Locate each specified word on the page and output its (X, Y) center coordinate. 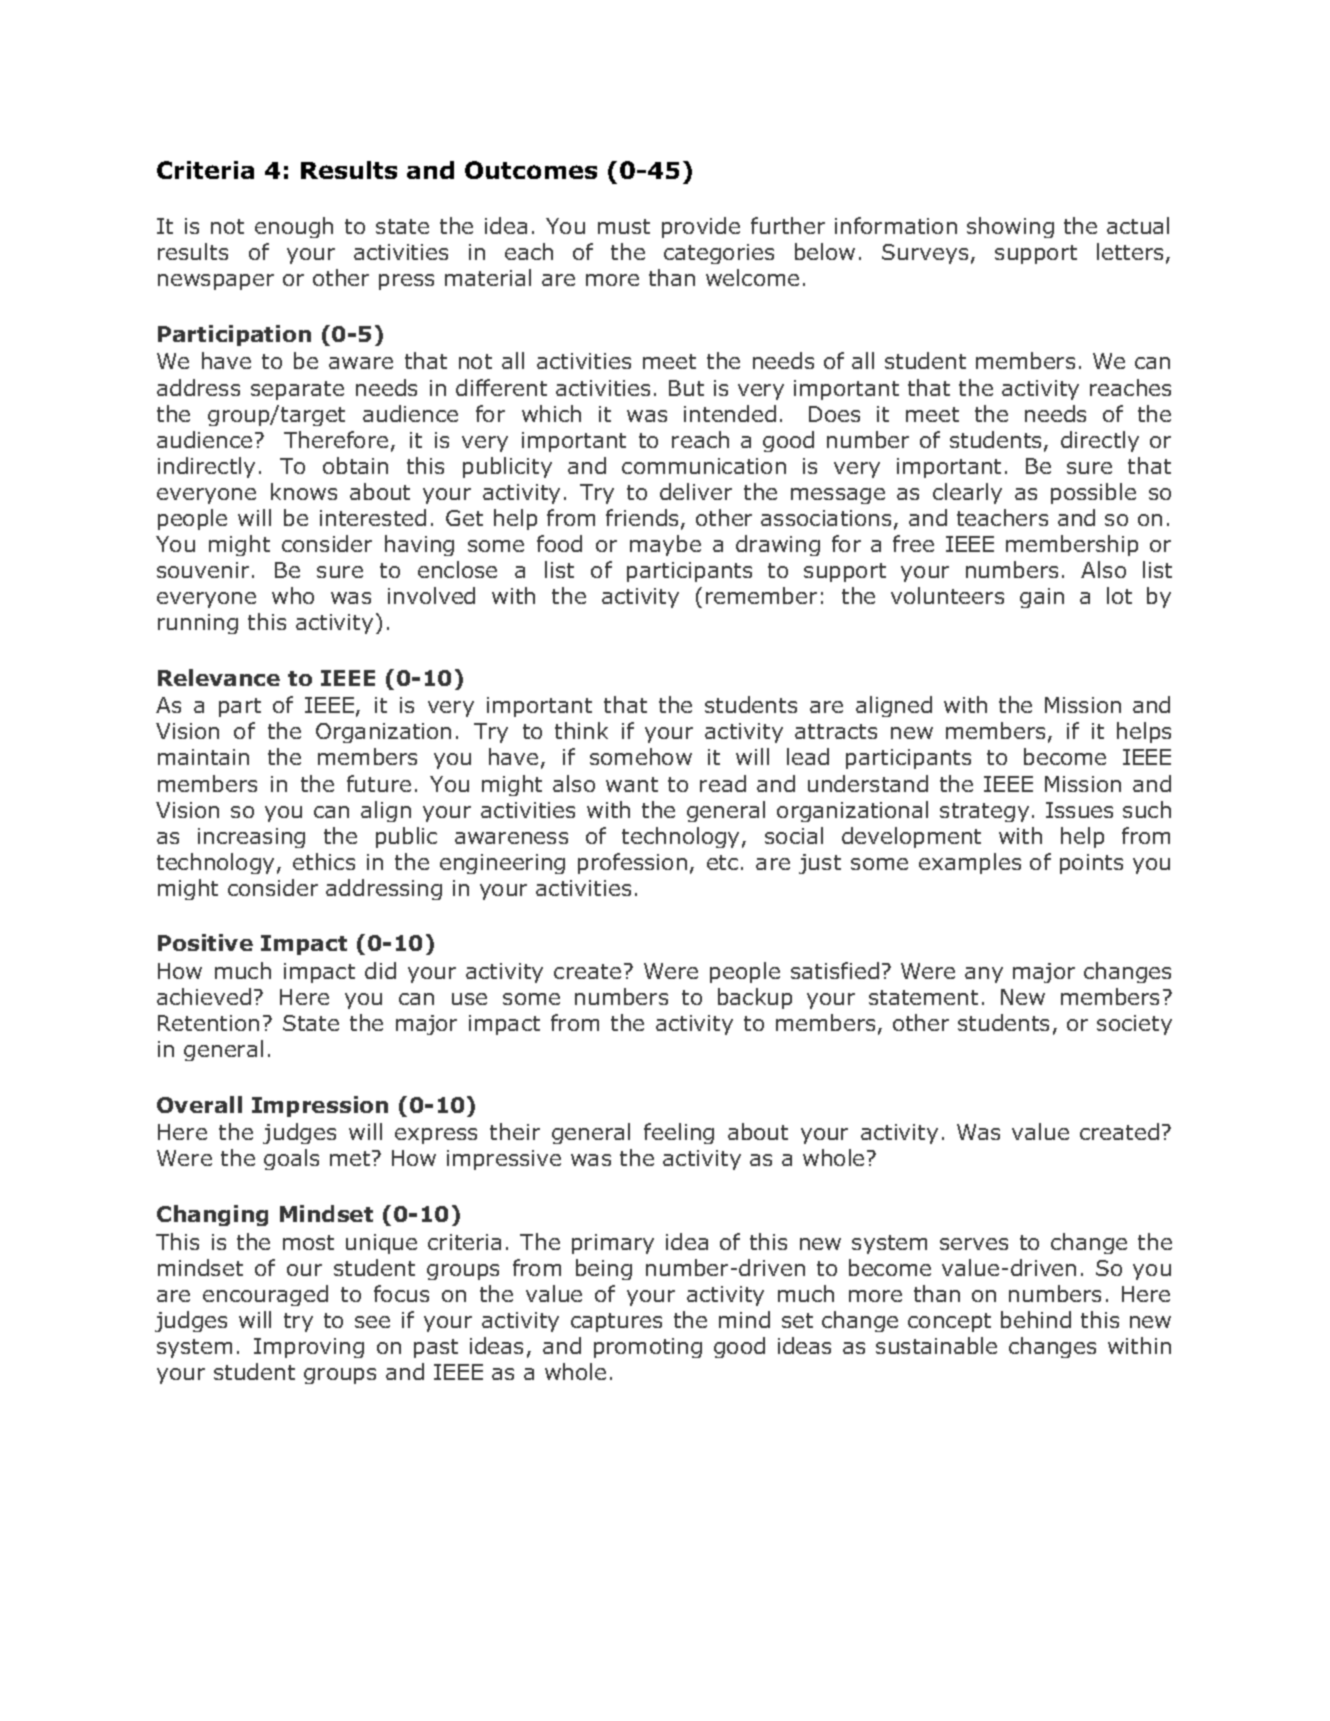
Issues (1079, 810)
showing (1010, 227)
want (632, 784)
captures (616, 1322)
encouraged (265, 1295)
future (379, 783)
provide (701, 227)
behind (1036, 1319)
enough (294, 227)
